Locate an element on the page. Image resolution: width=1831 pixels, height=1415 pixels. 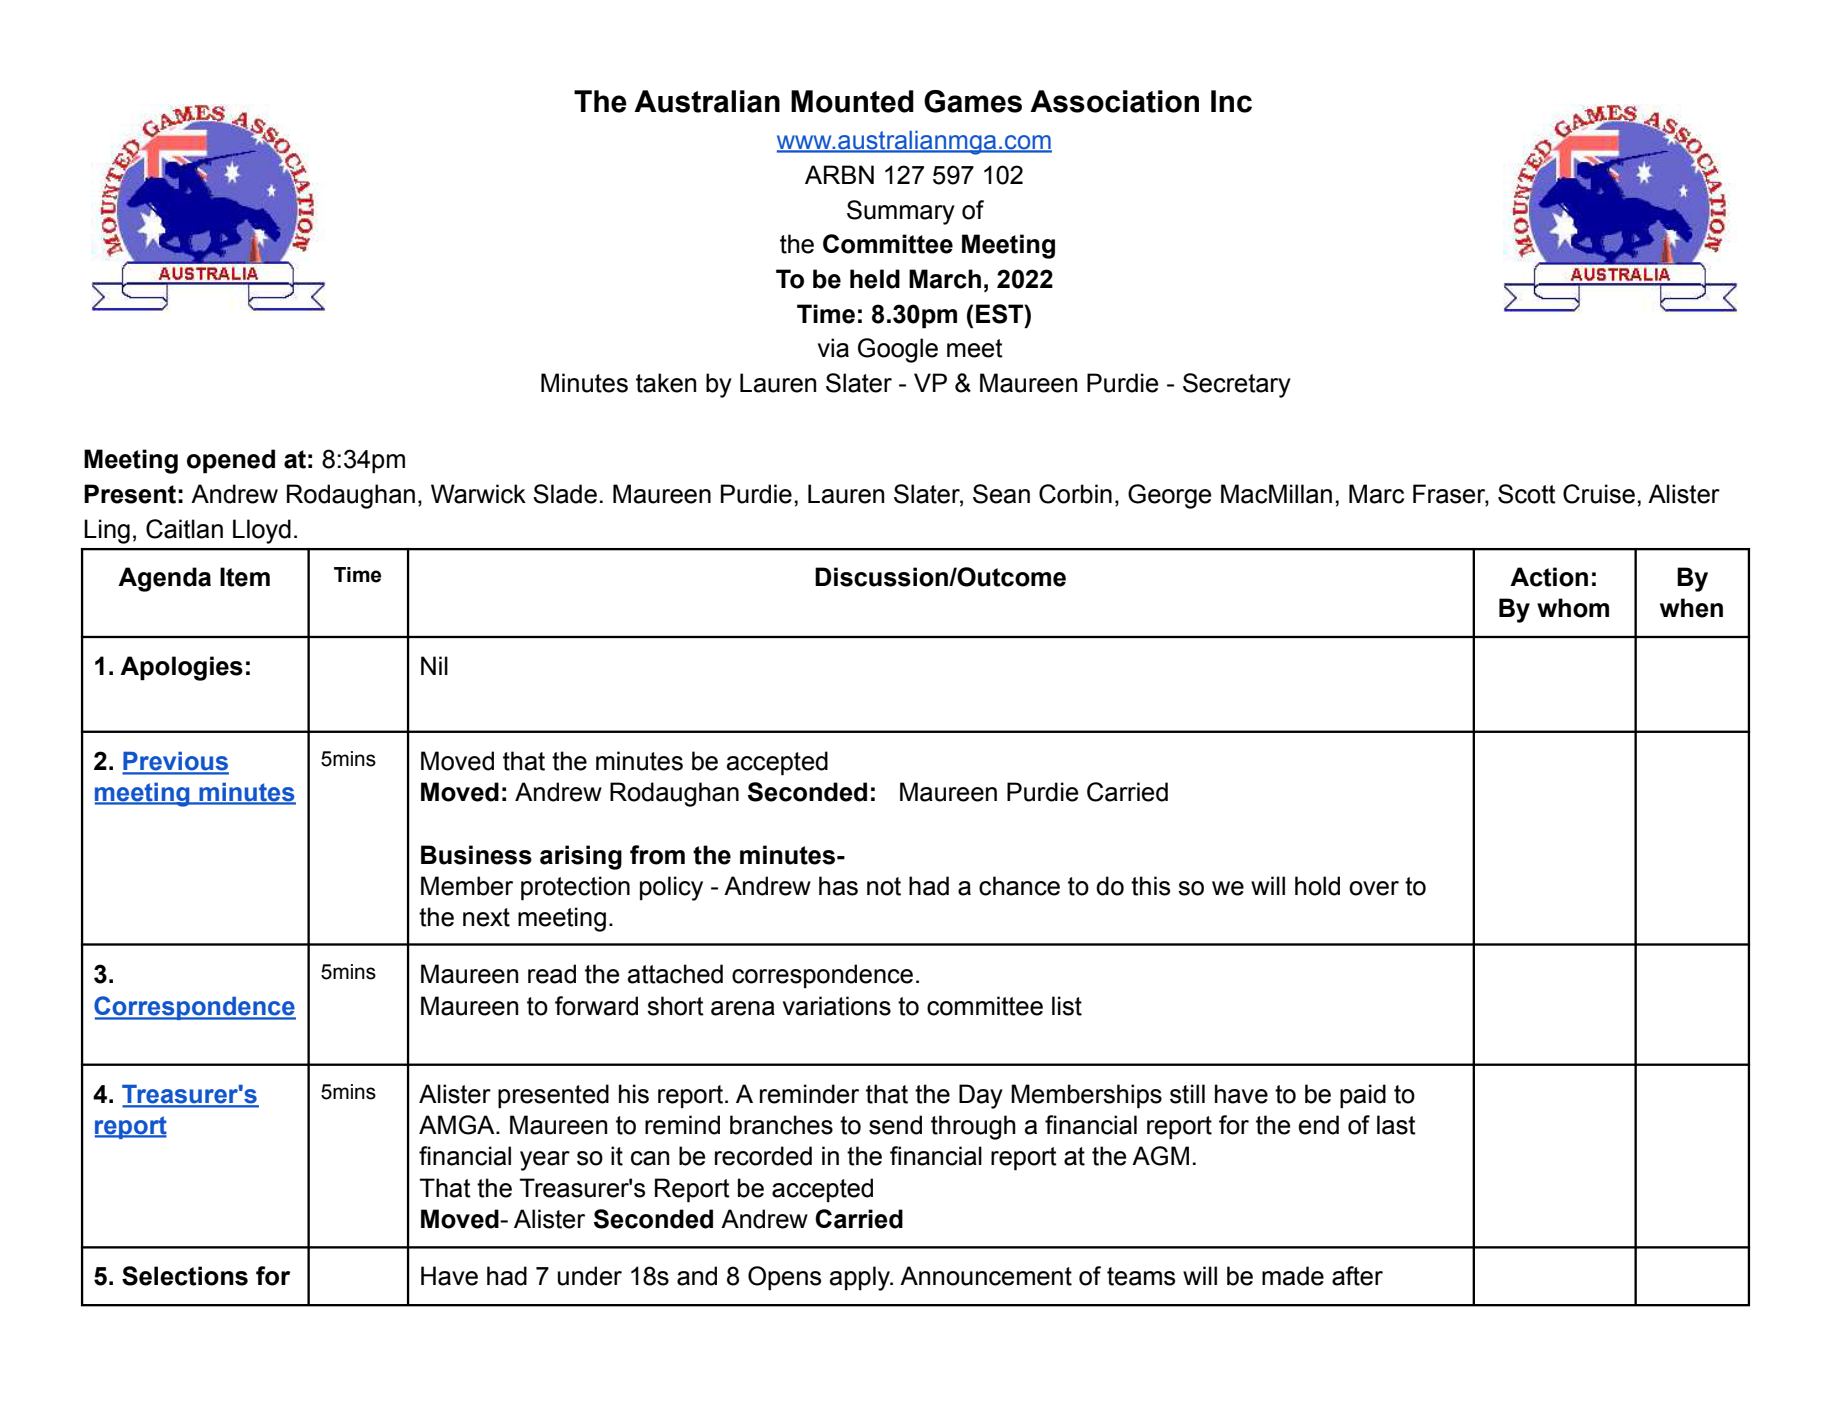
after is located at coordinates (1357, 1276).
